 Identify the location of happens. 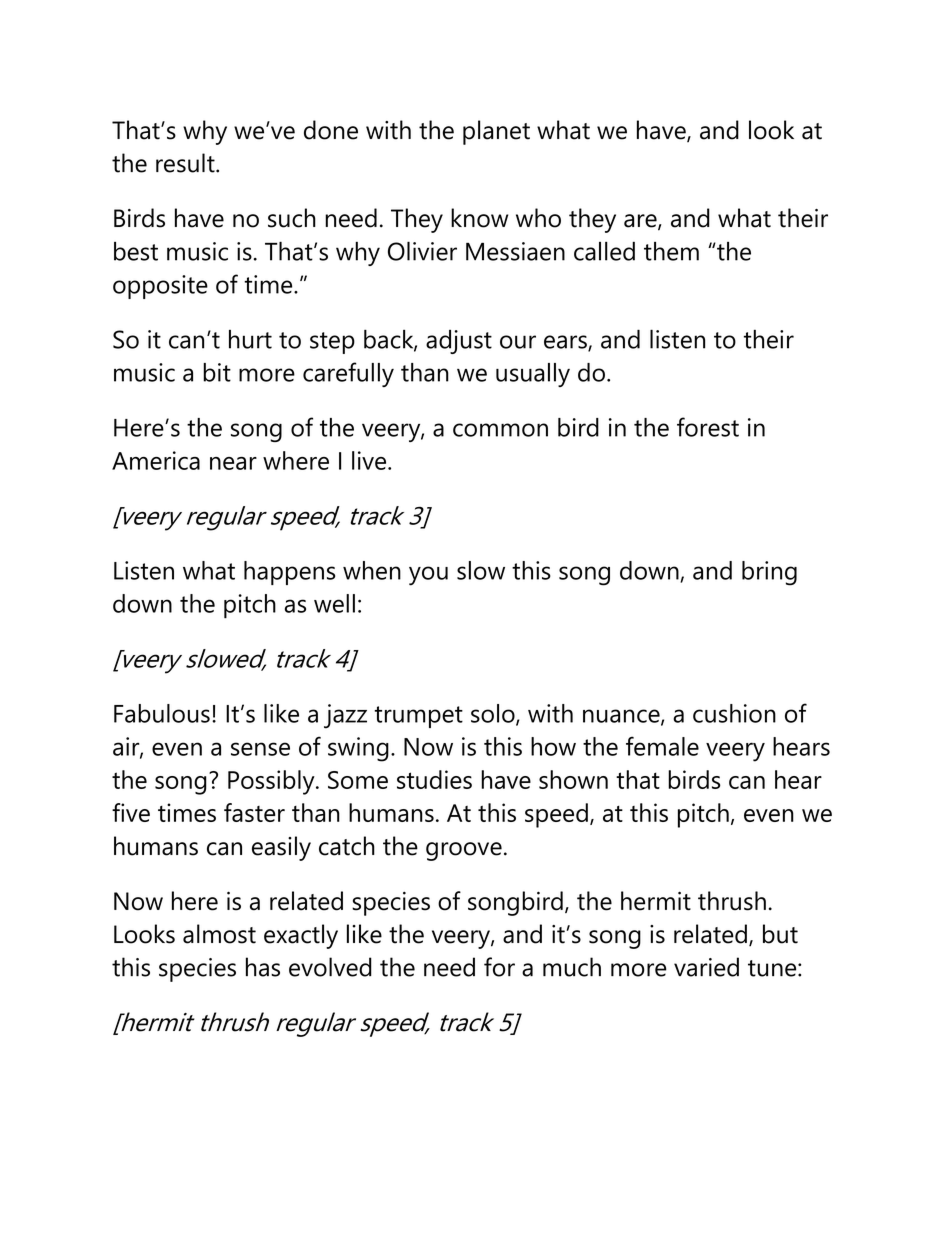
(289, 573).
